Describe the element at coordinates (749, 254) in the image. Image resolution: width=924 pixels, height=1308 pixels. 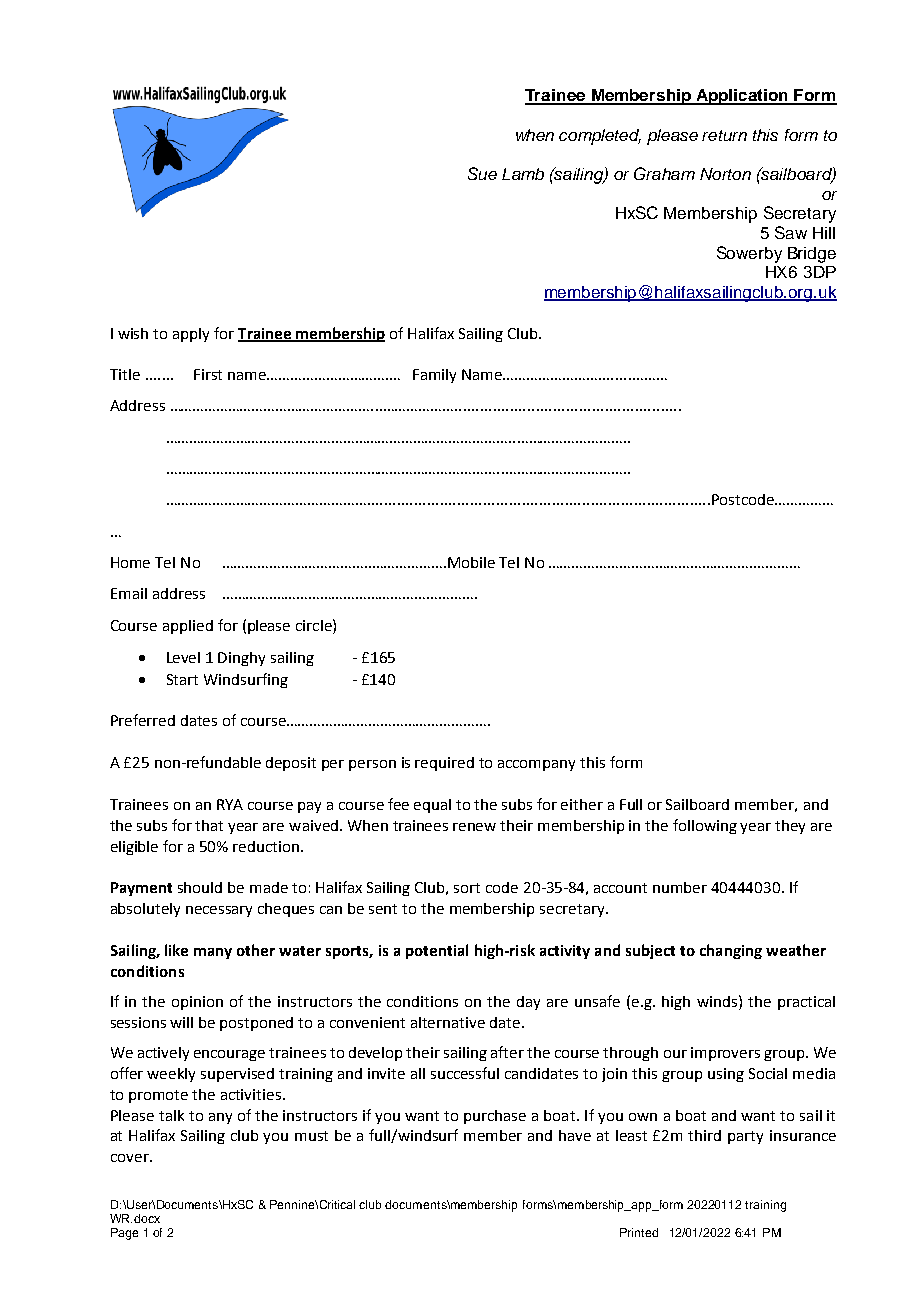
I see `Sowerby` at that location.
